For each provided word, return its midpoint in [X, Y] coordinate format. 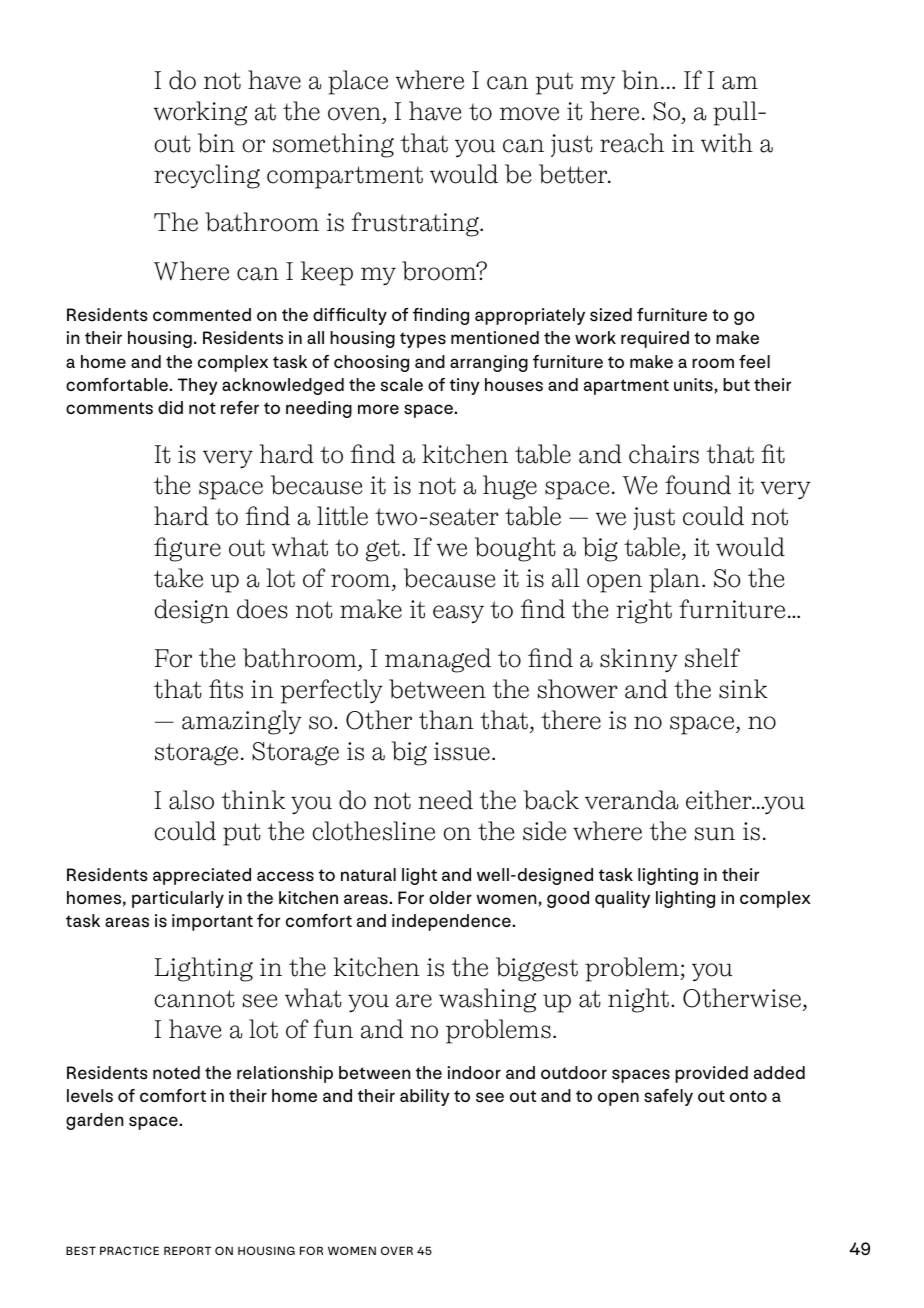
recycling [207, 176]
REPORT [187, 1250]
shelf [712, 658]
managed [438, 660]
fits [226, 689]
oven [355, 115]
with [727, 143]
